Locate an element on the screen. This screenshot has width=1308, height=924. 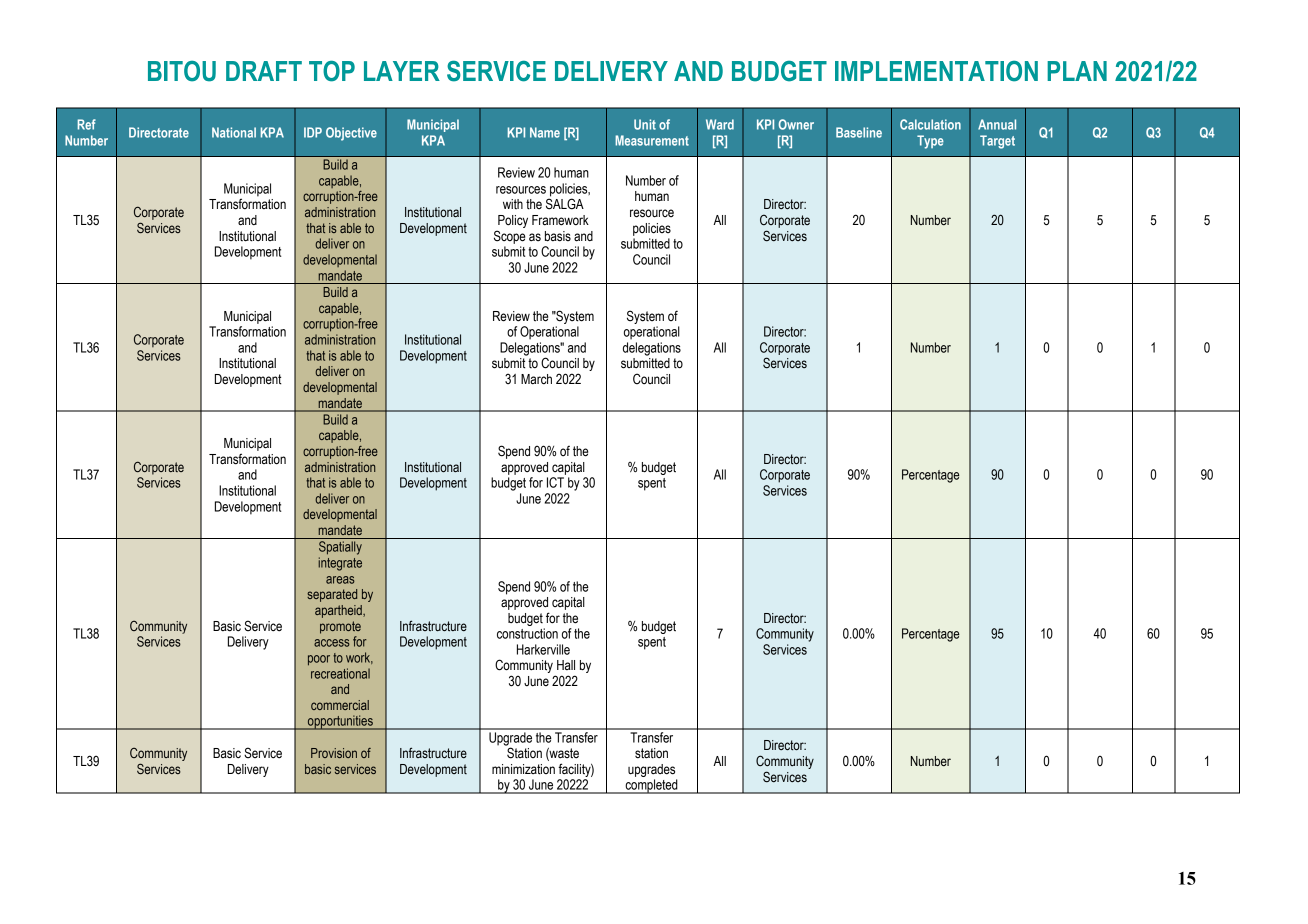
ICT is located at coordinates (555, 482).
